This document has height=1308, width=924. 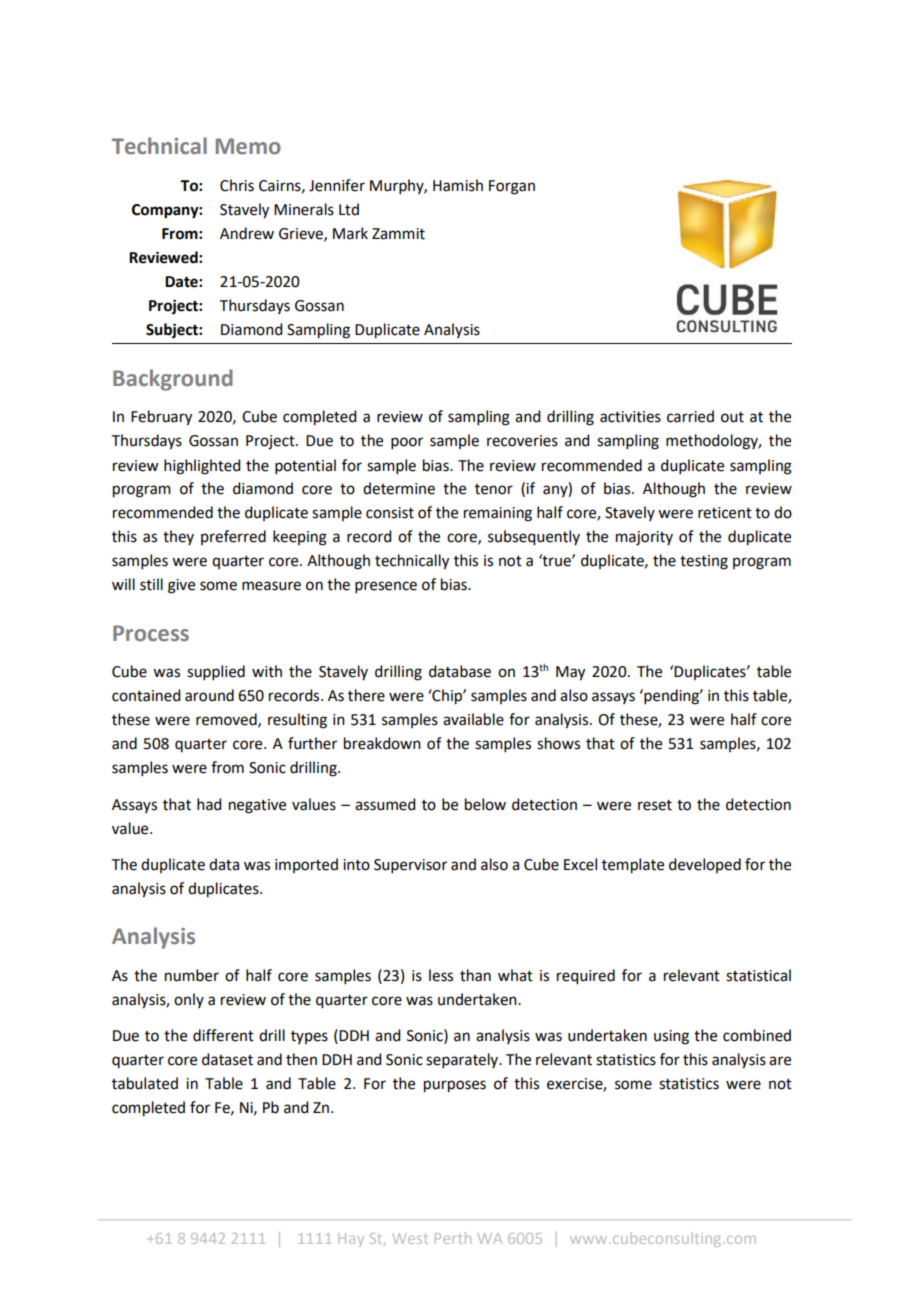 What do you see at coordinates (441, 975) in the document?
I see `less` at bounding box center [441, 975].
